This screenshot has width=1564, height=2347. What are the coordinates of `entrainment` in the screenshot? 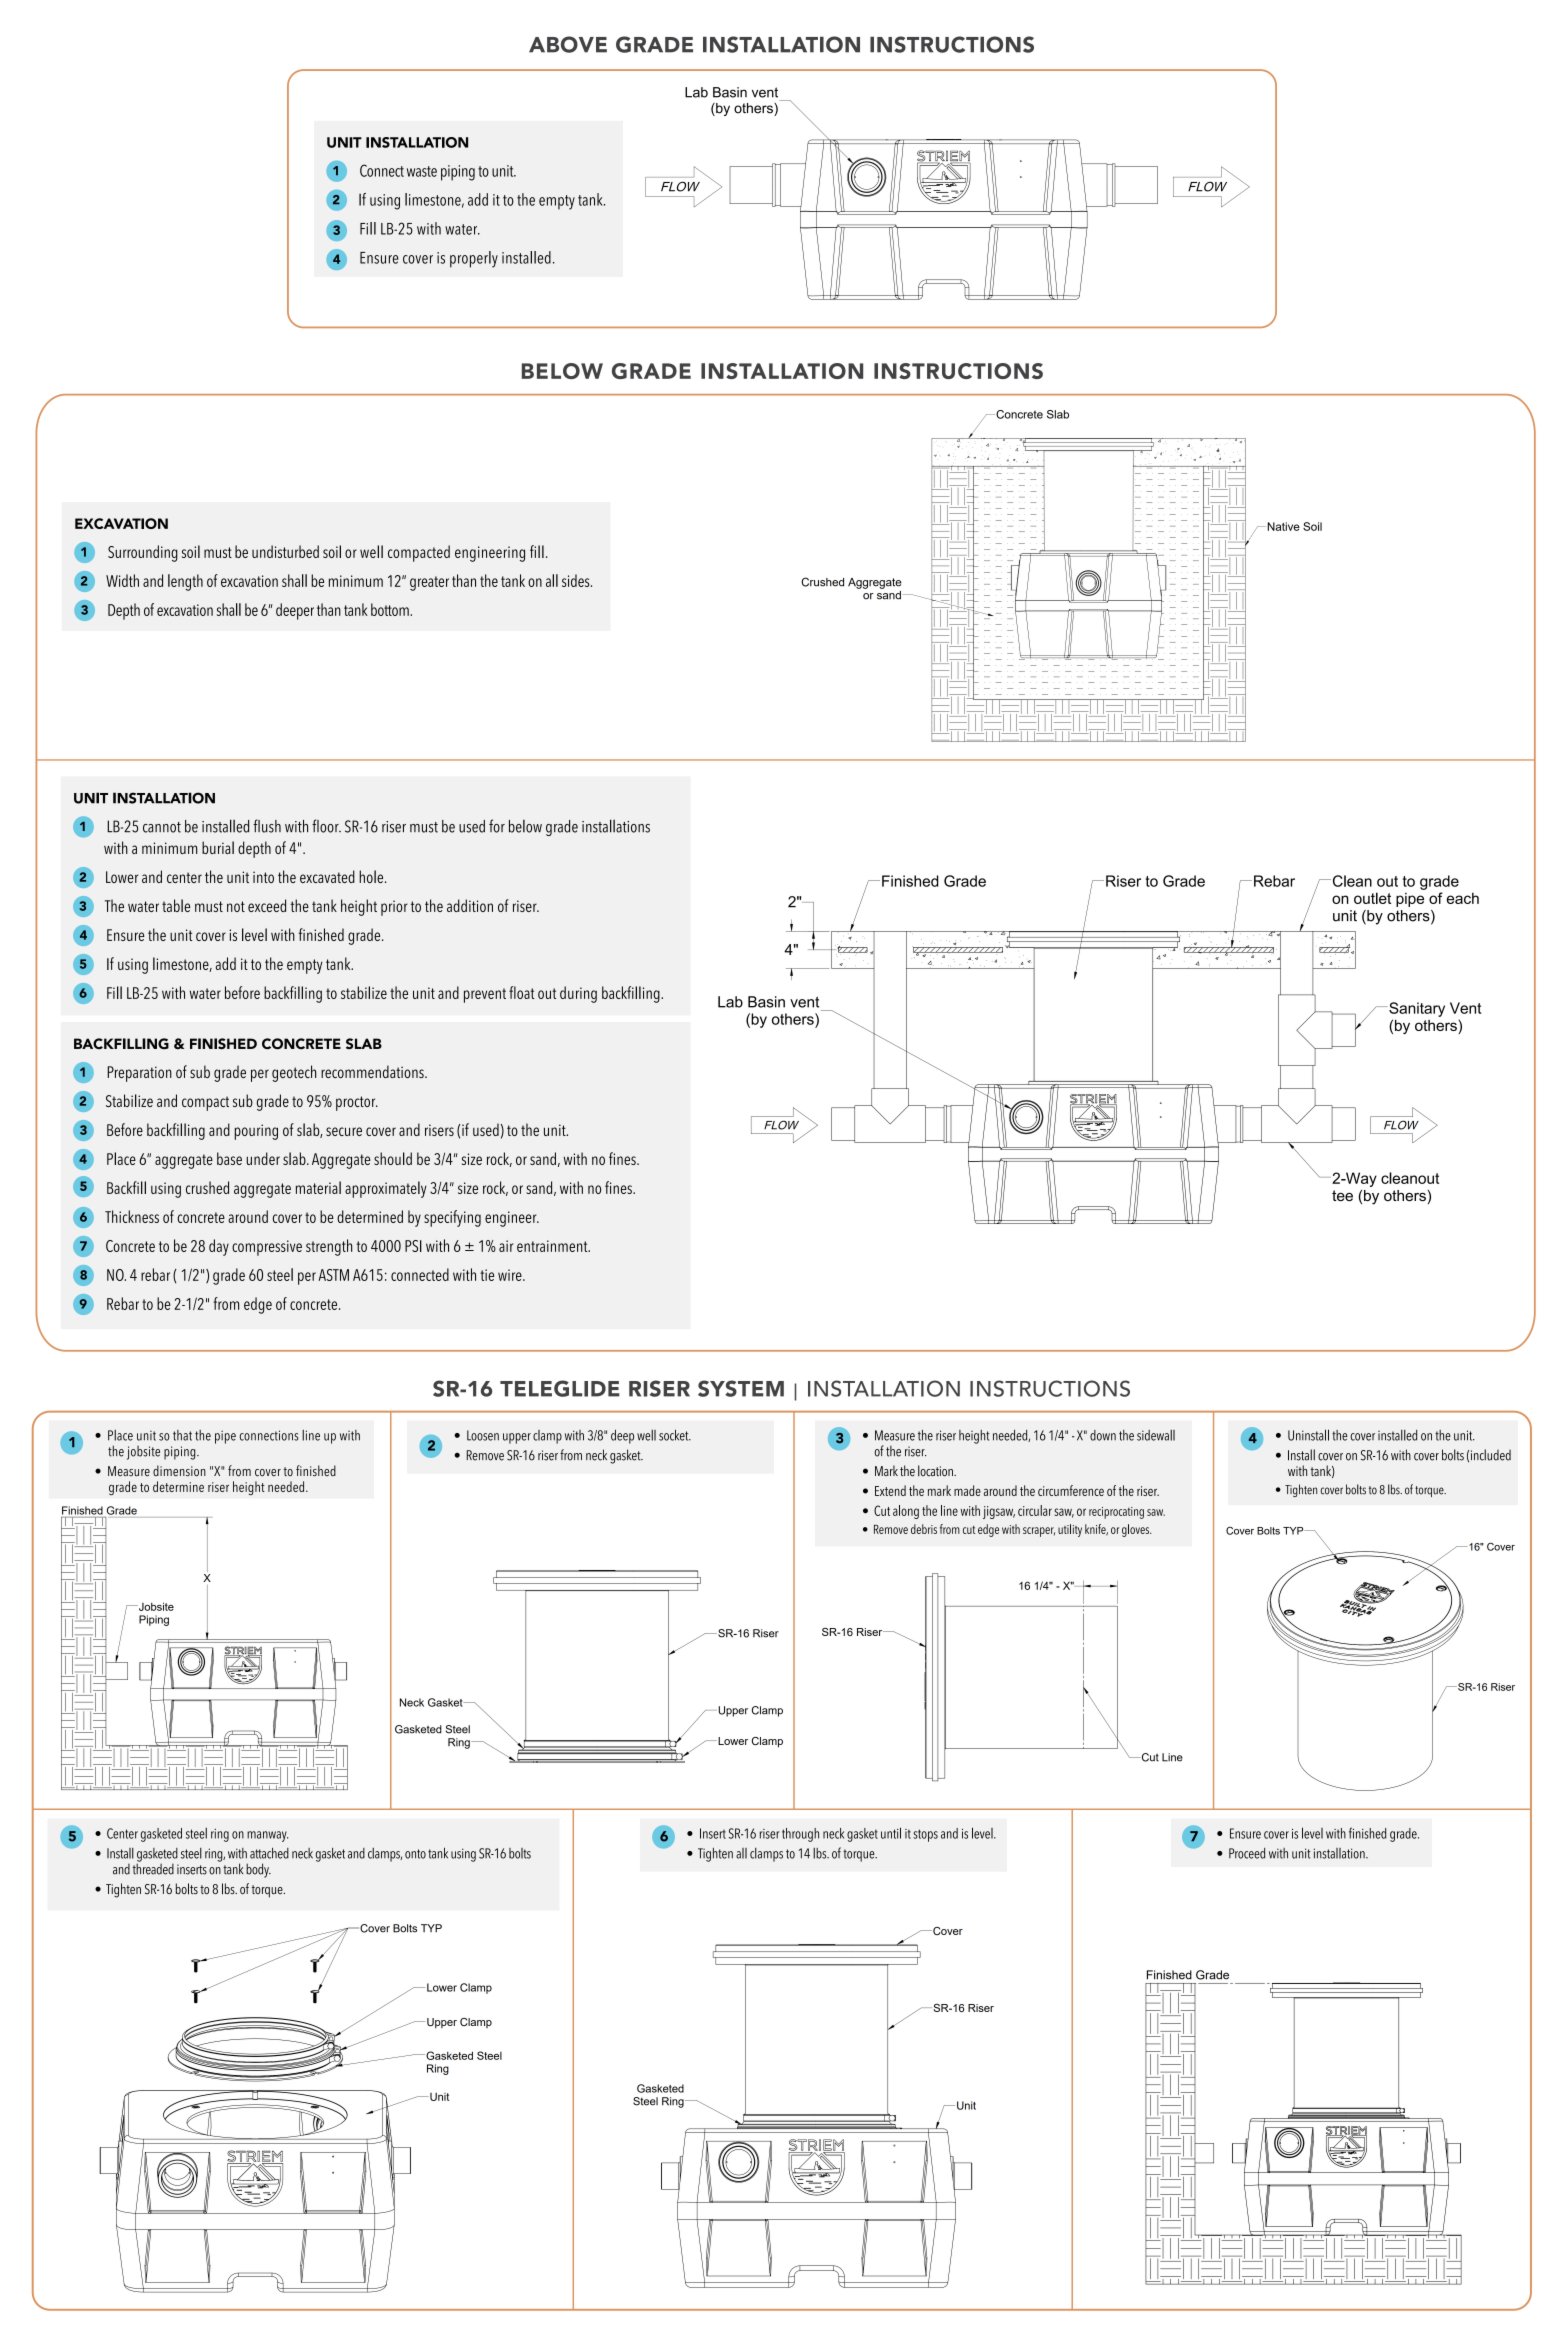 It's located at (553, 1246).
